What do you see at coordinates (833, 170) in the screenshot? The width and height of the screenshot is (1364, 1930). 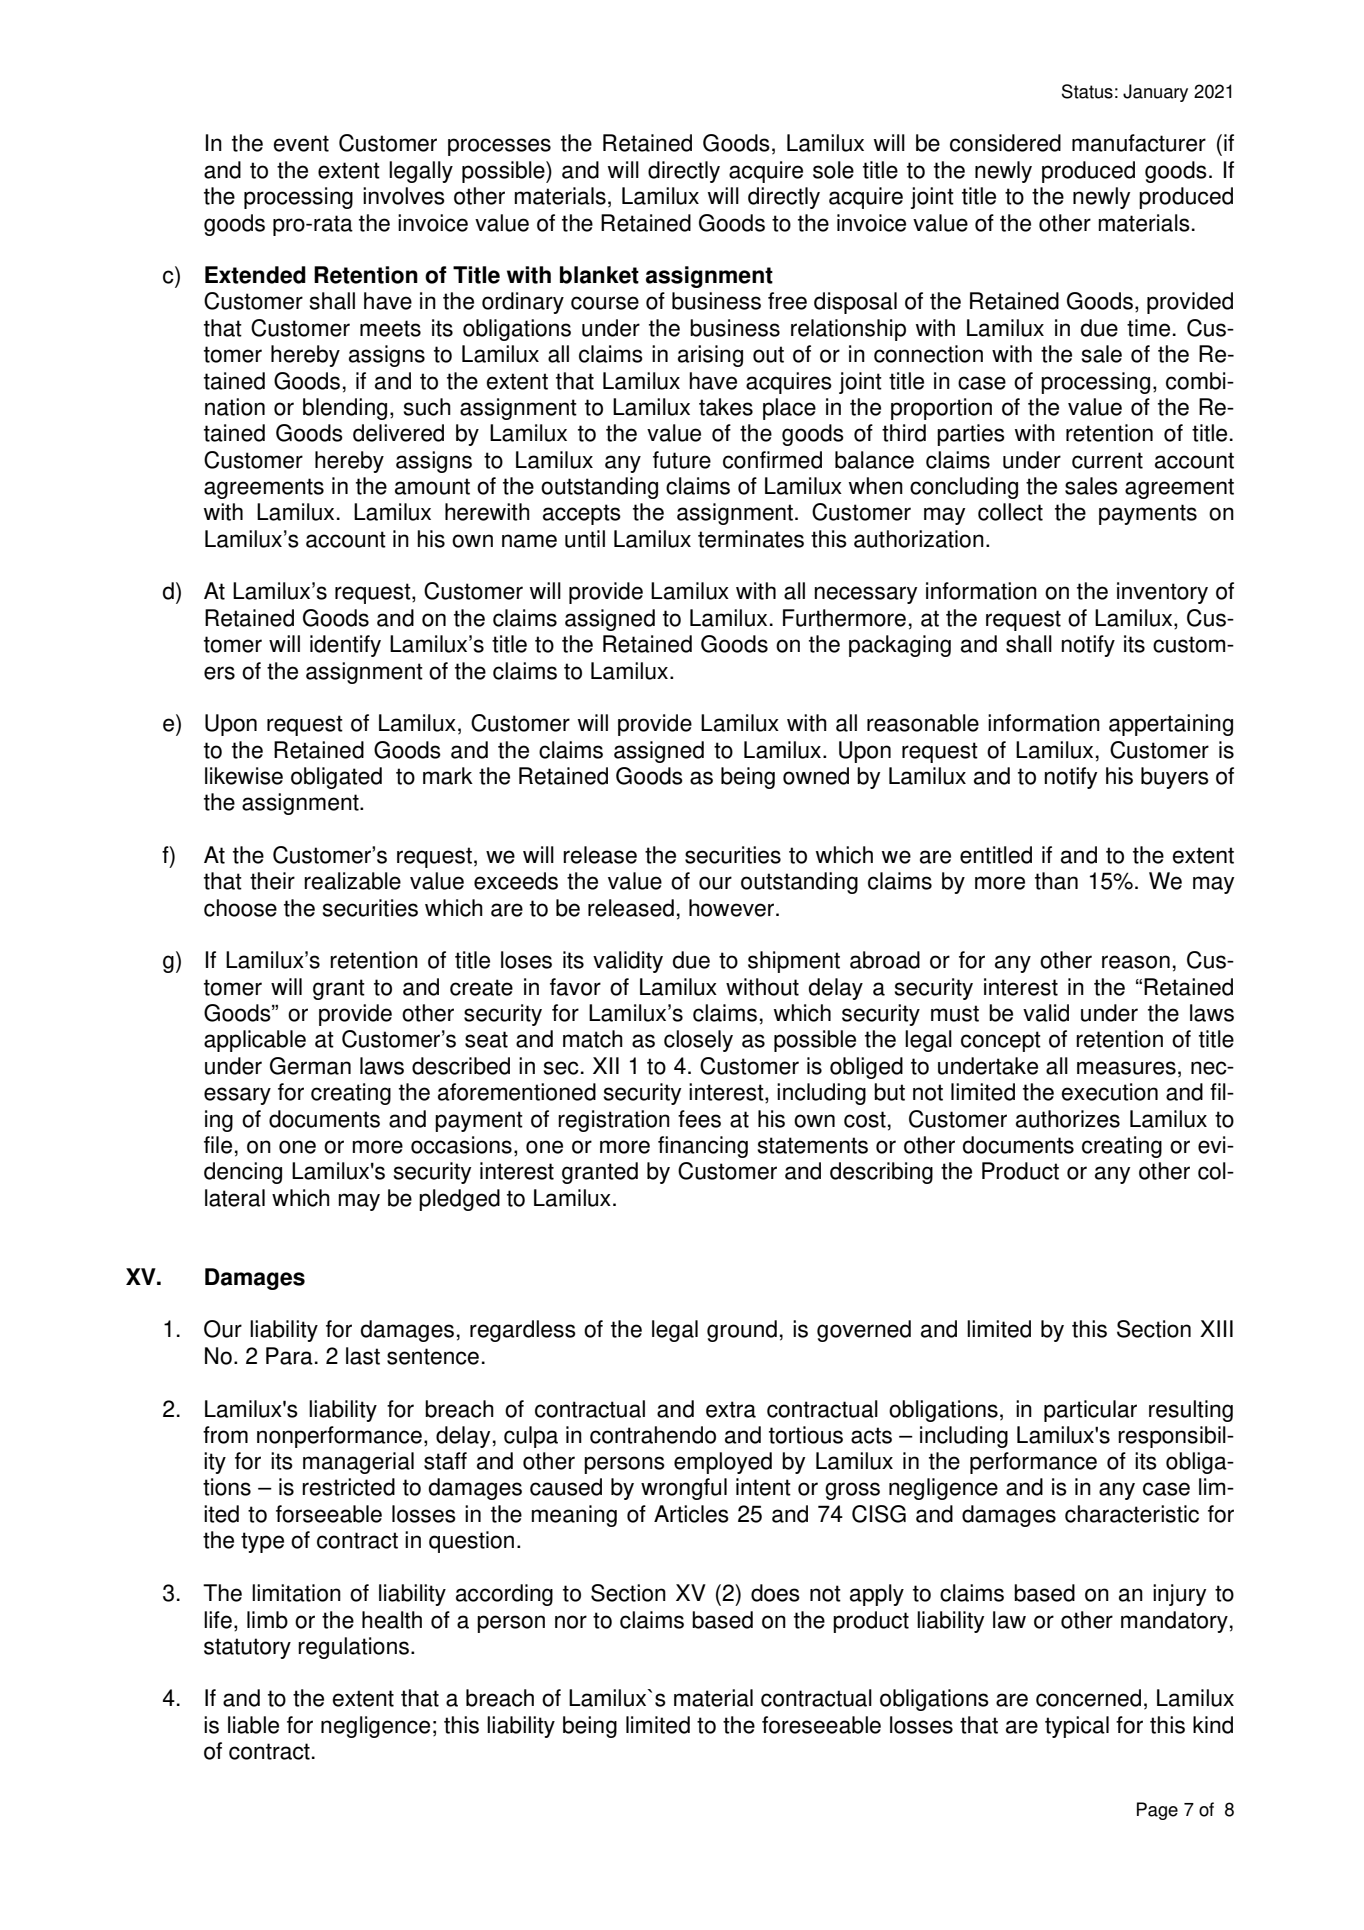 I see `sole` at bounding box center [833, 170].
